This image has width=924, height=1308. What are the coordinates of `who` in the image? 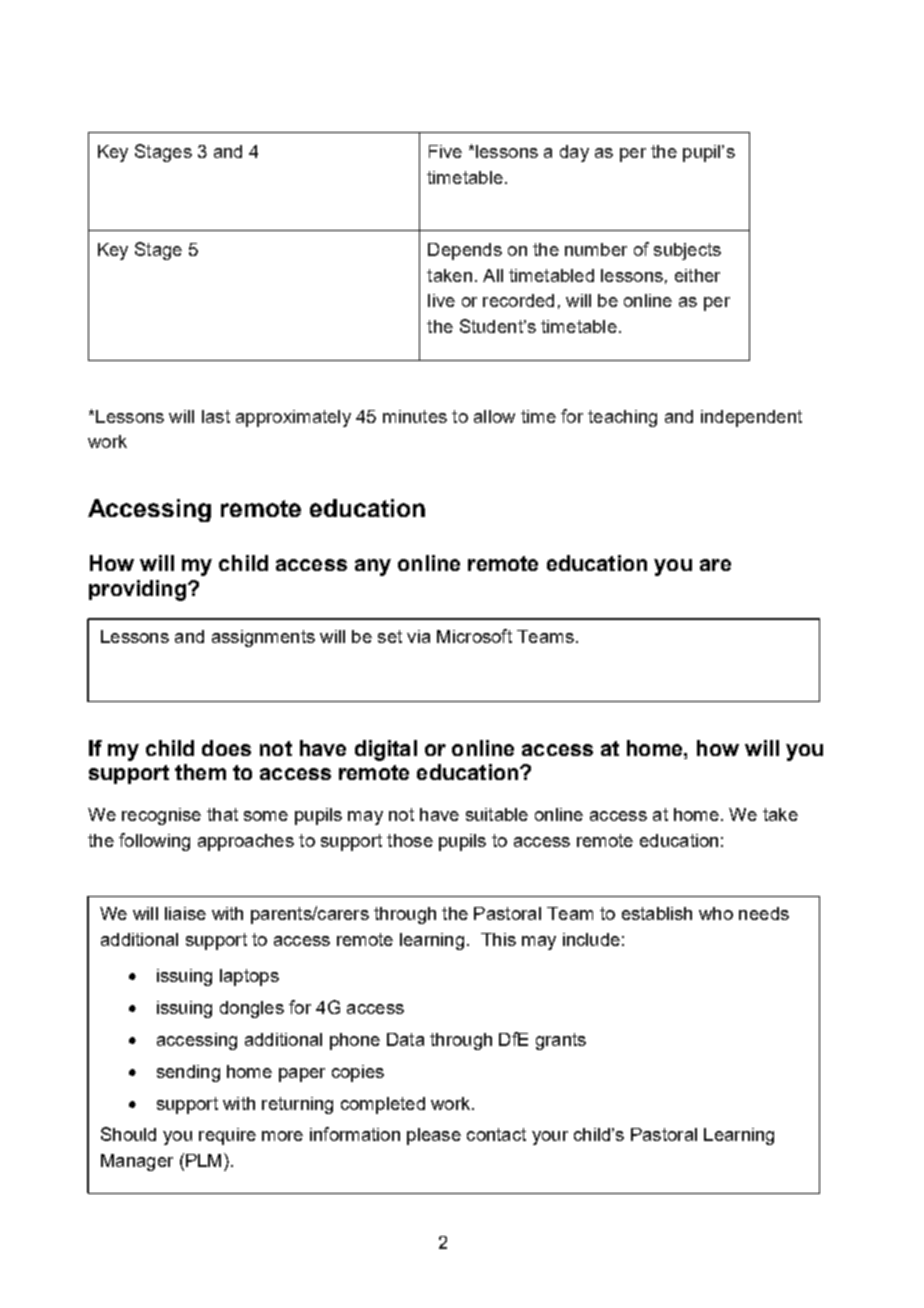 It's located at (716, 913).
